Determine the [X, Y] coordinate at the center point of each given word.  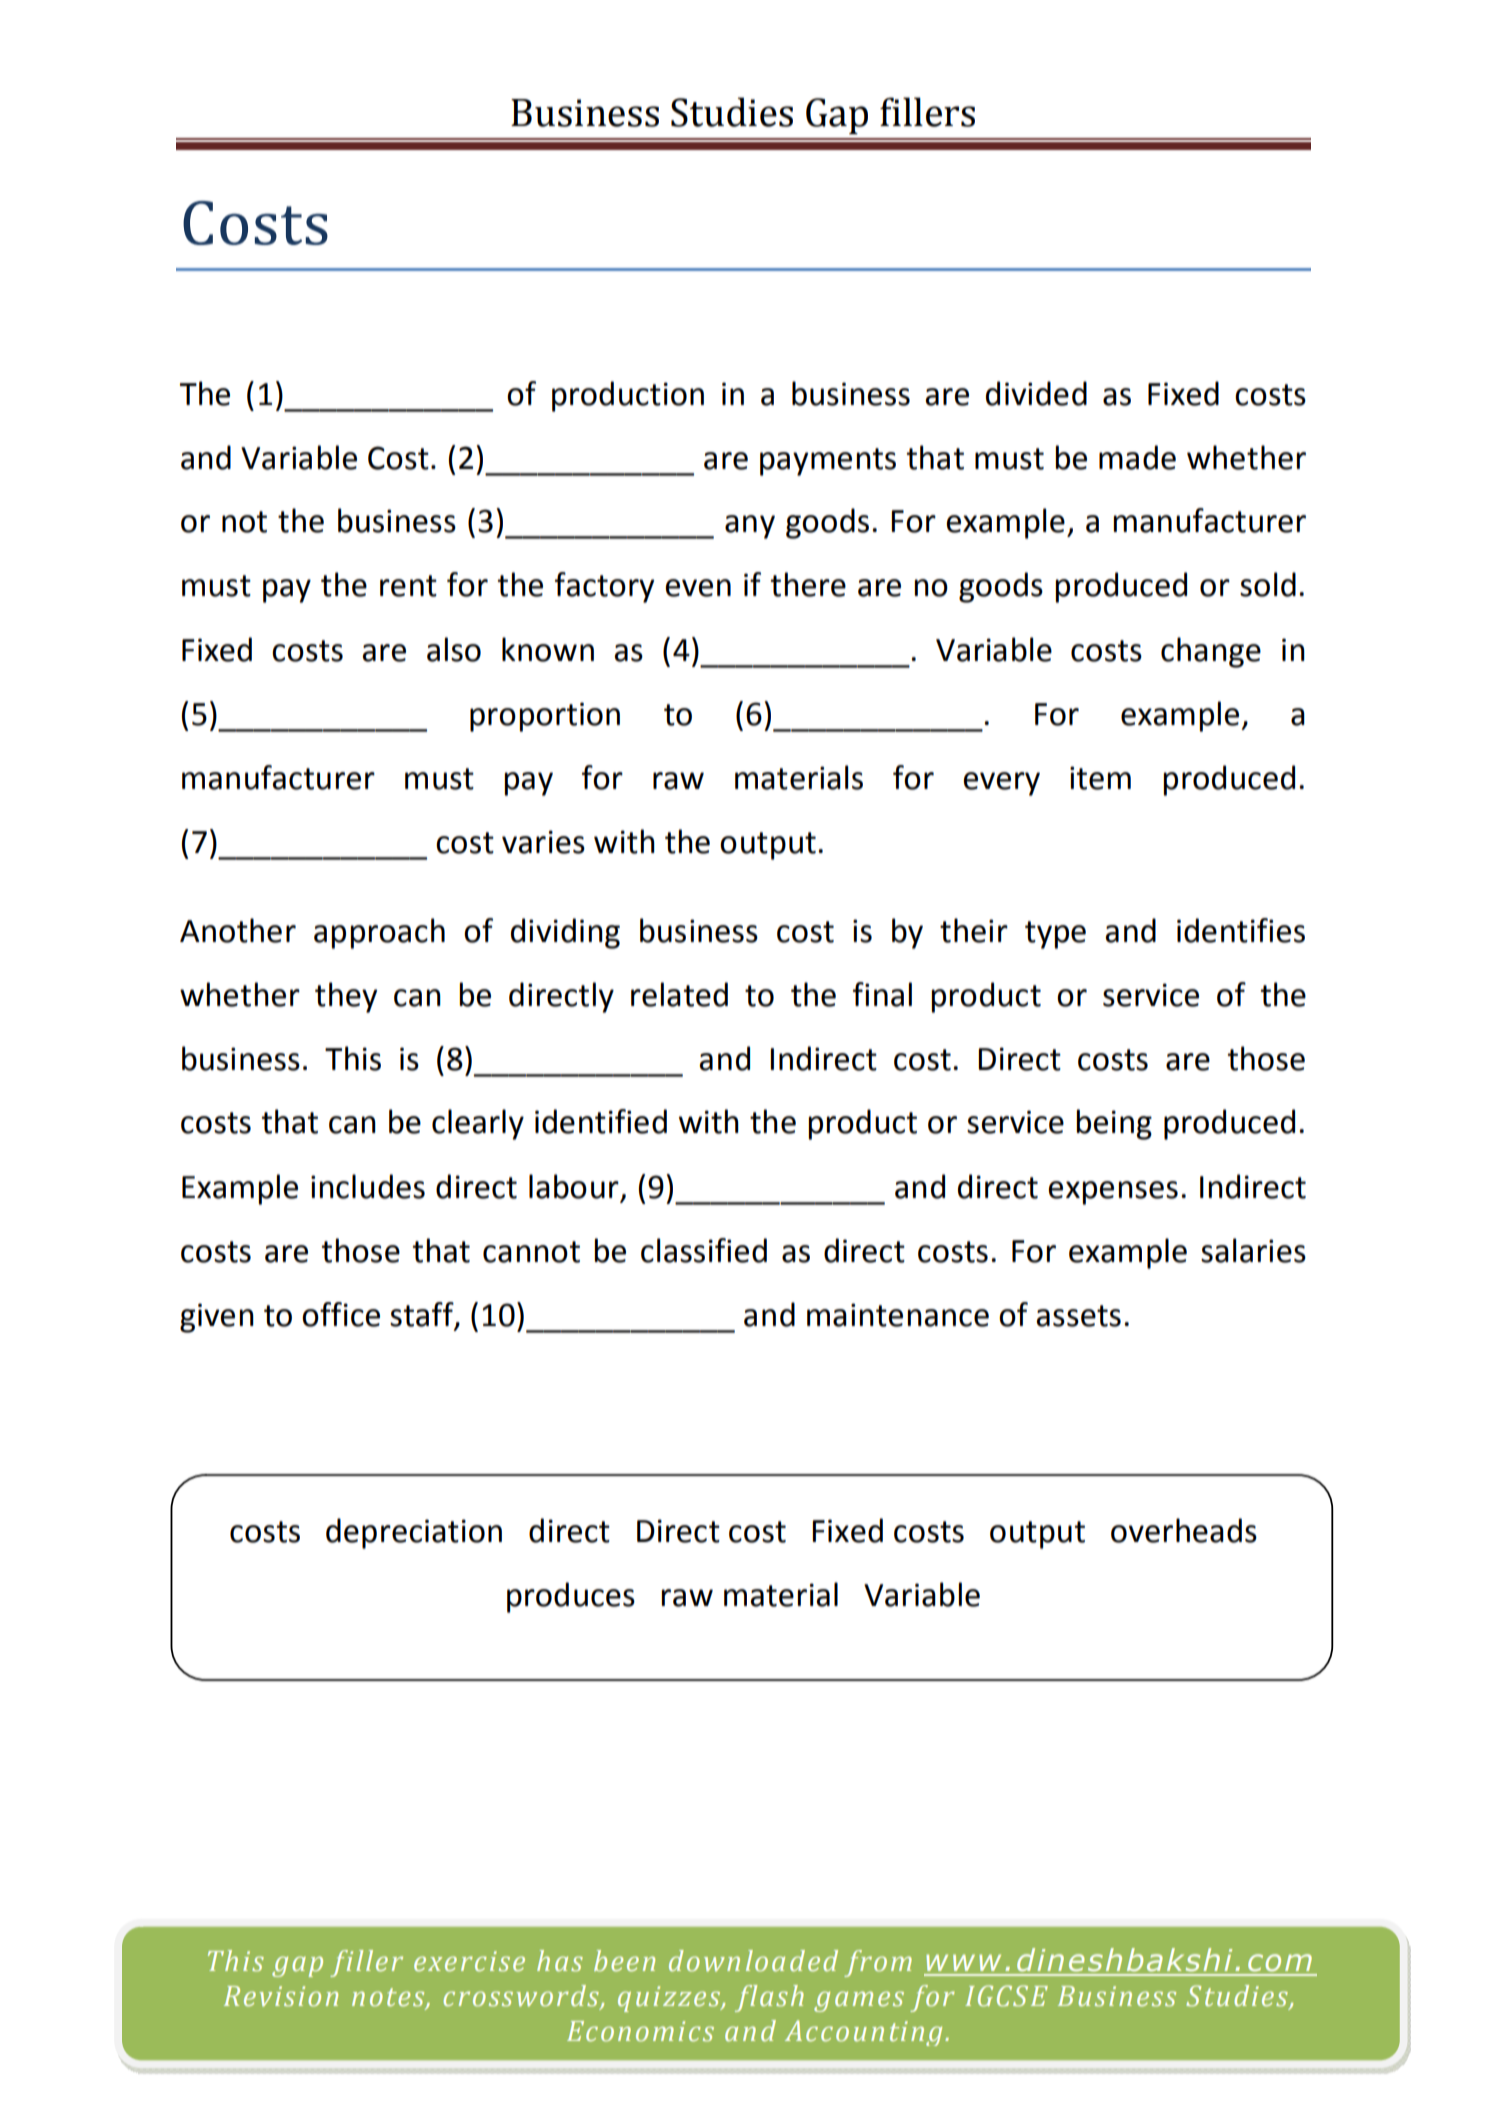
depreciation [414, 1533]
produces [571, 1597]
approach [379, 933]
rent [408, 586]
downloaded [753, 1961]
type [1055, 935]
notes [389, 1998]
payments [828, 462]
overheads [1184, 1530]
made [1137, 457]
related [679, 994]
